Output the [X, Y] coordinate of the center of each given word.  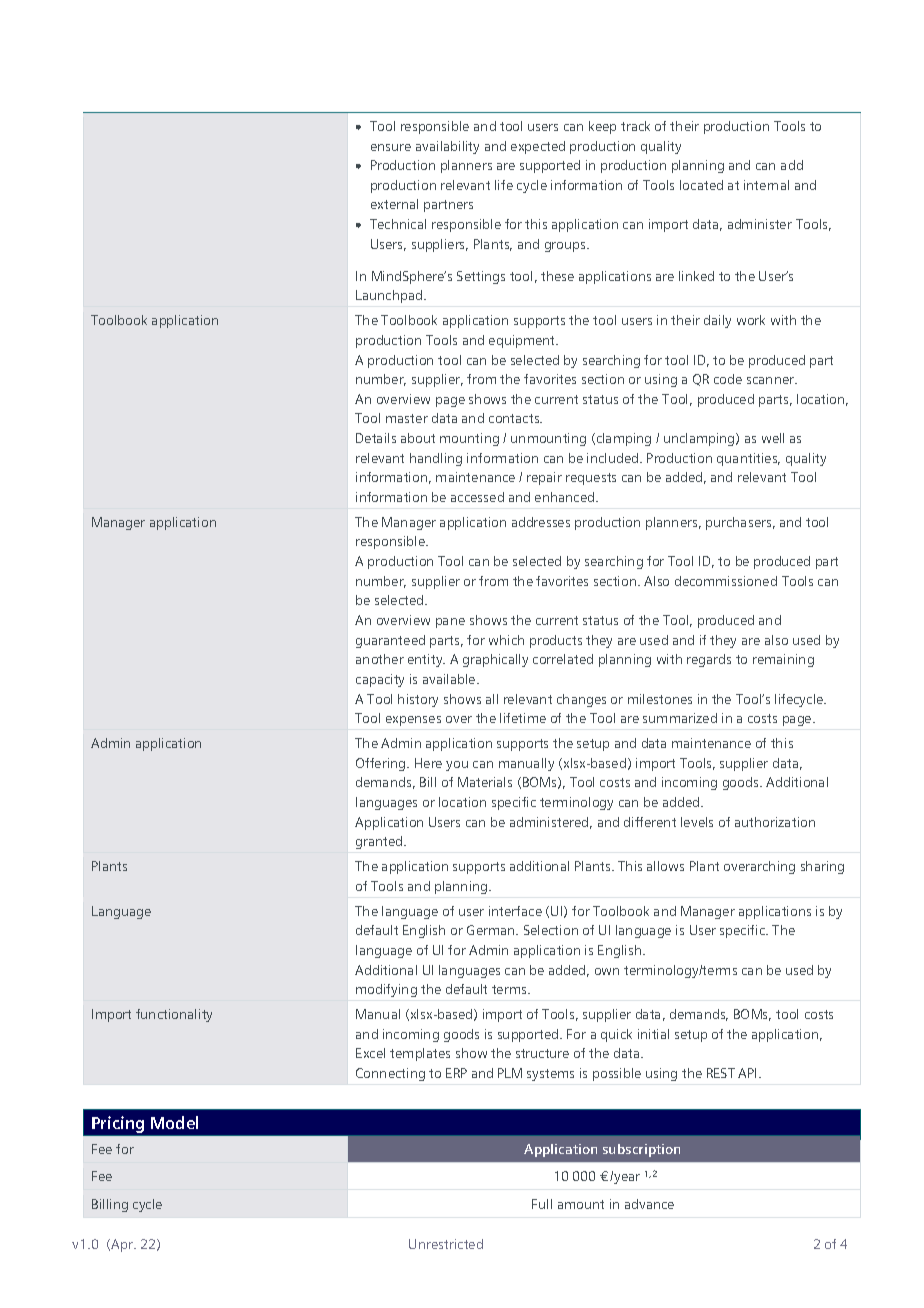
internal [766, 185]
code [728, 379]
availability [447, 147]
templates [420, 1054]
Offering [382, 764]
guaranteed [390, 641]
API [747, 1073]
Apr [123, 1245]
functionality [174, 1015]
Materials [485, 782]
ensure [391, 147]
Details [376, 438]
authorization [775, 822]
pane [450, 623]
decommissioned [726, 581]
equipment [523, 341]
